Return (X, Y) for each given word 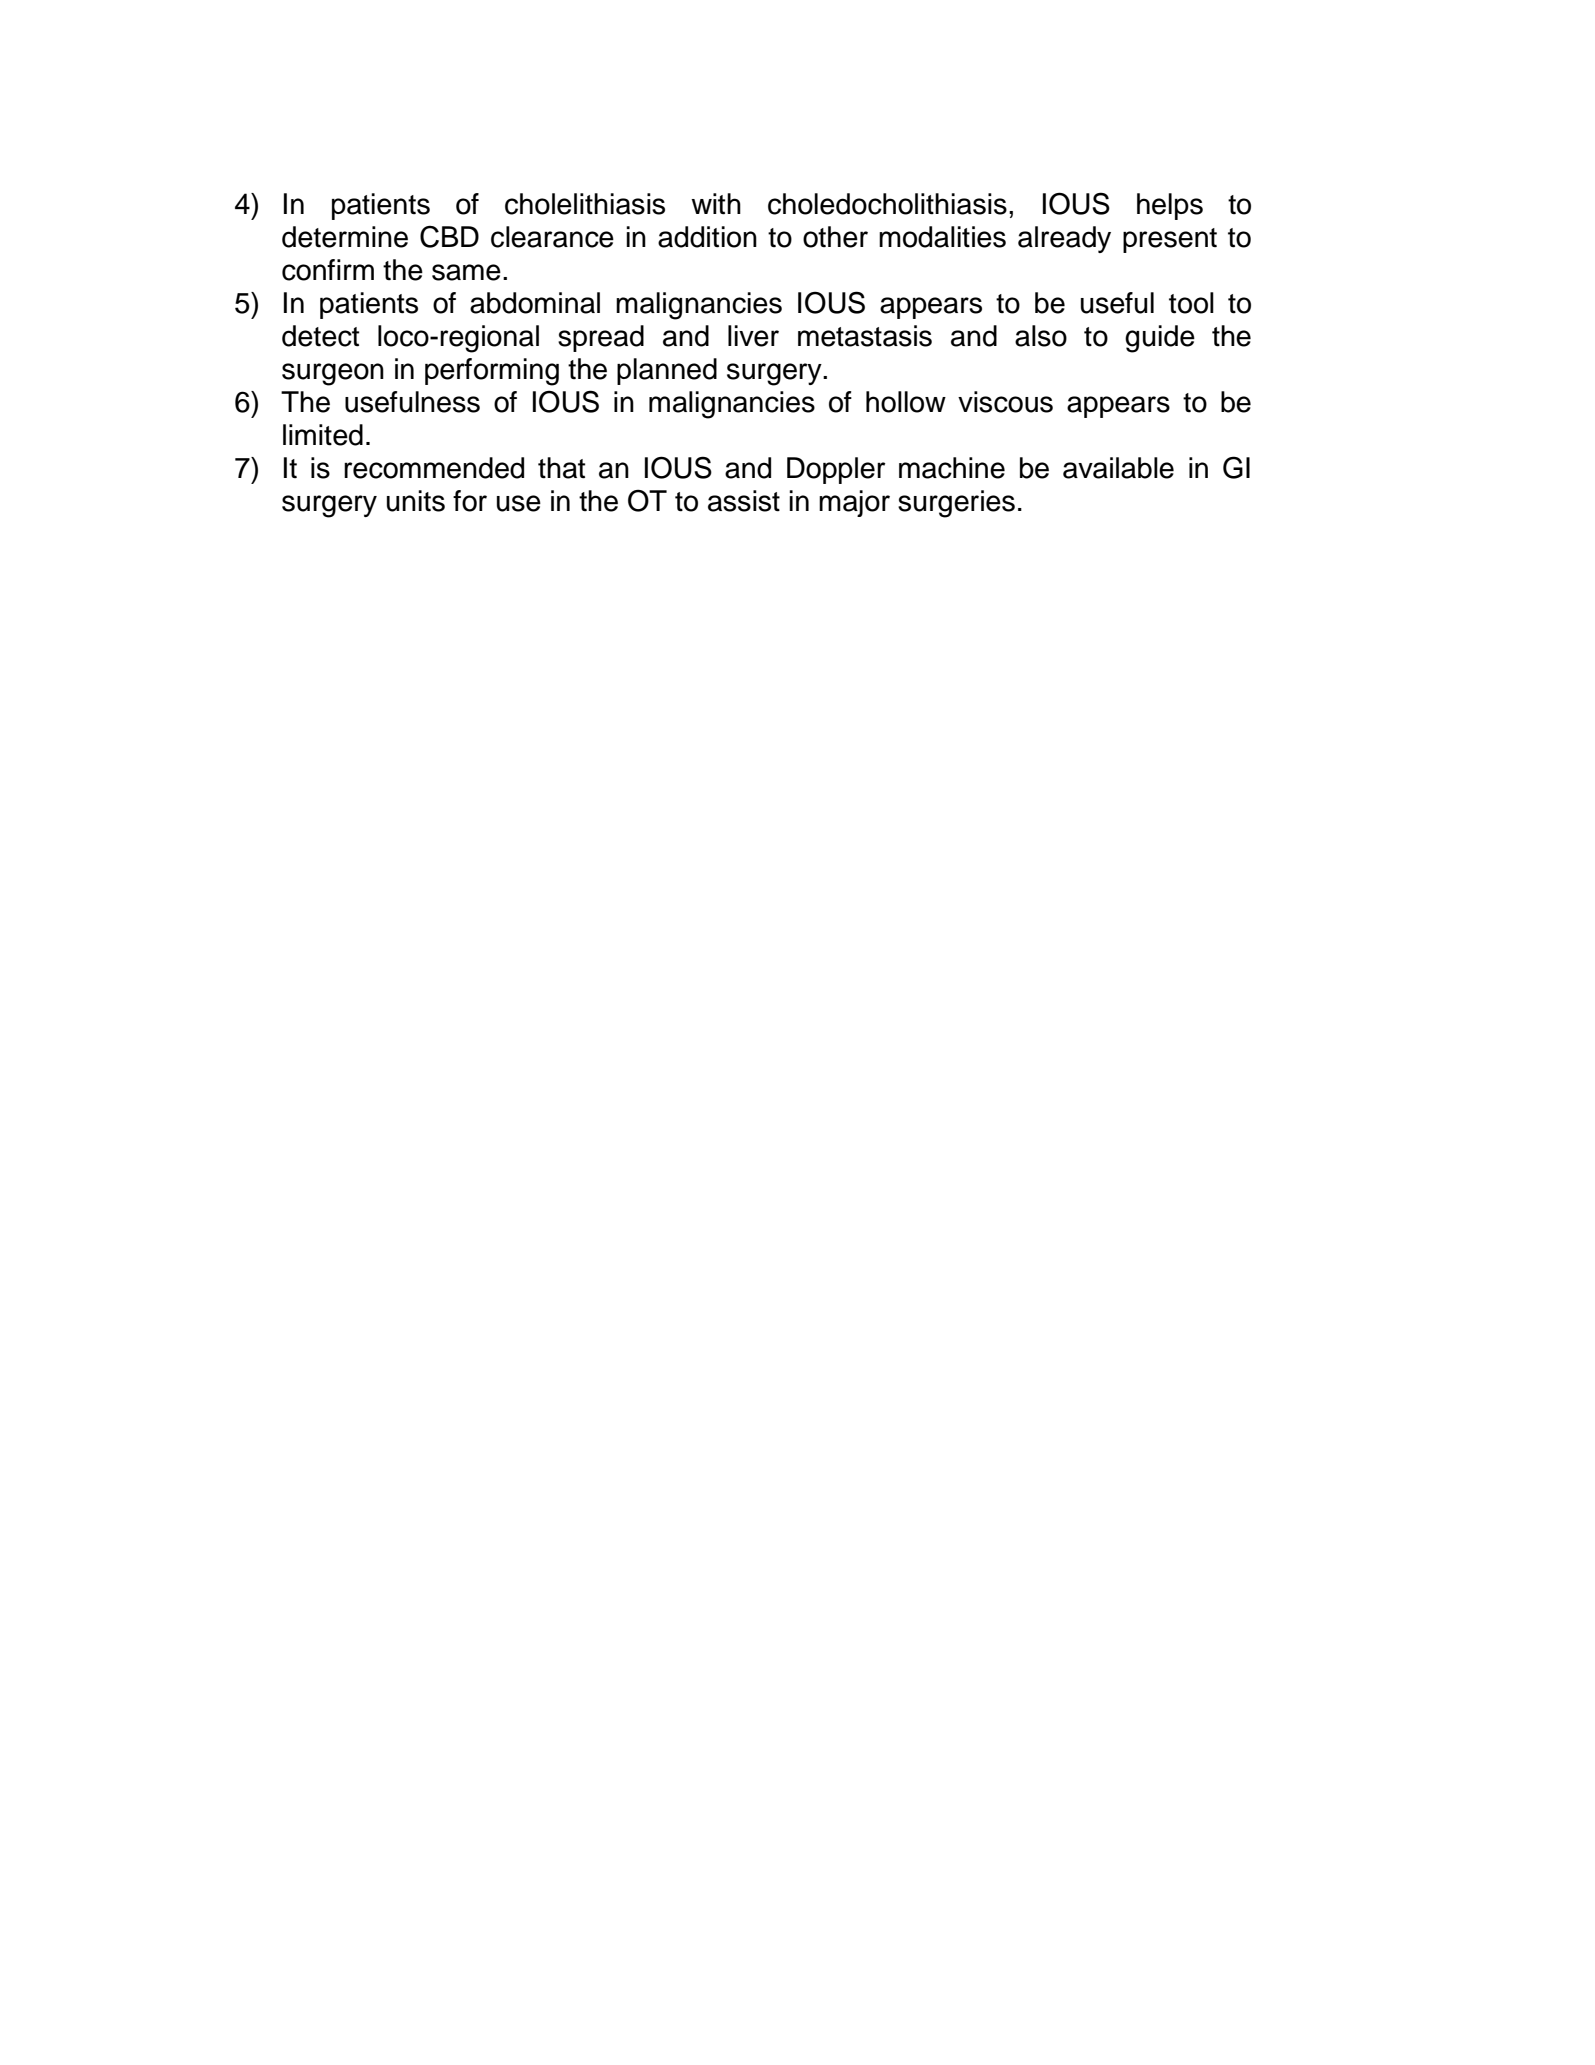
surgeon (333, 374)
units (416, 501)
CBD (449, 237)
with (716, 204)
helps (1170, 206)
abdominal (535, 303)
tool (1191, 303)
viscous (1005, 402)
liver (753, 336)
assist (744, 501)
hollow (906, 402)
